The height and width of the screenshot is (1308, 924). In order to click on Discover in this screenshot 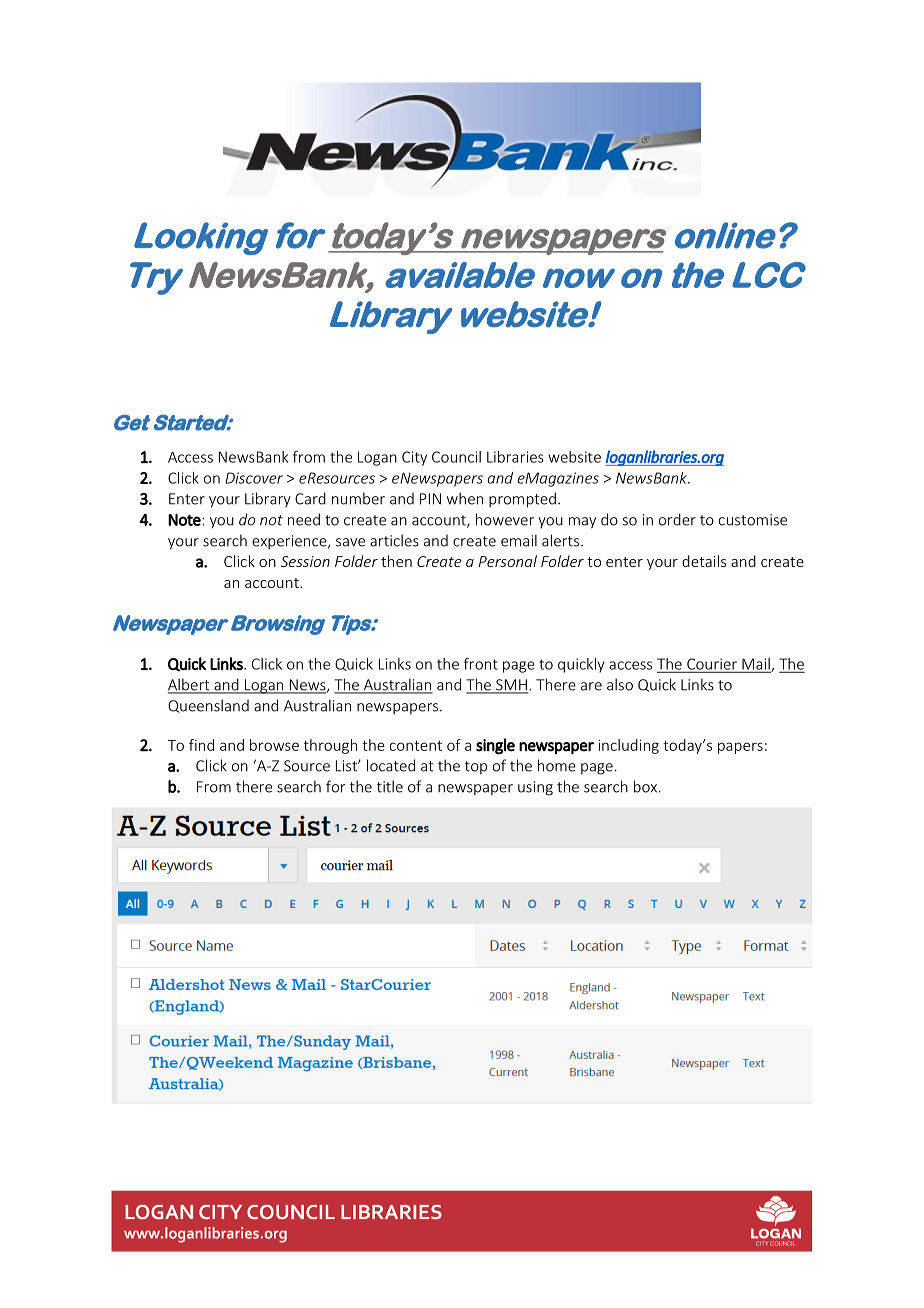, I will do `click(254, 478)`.
